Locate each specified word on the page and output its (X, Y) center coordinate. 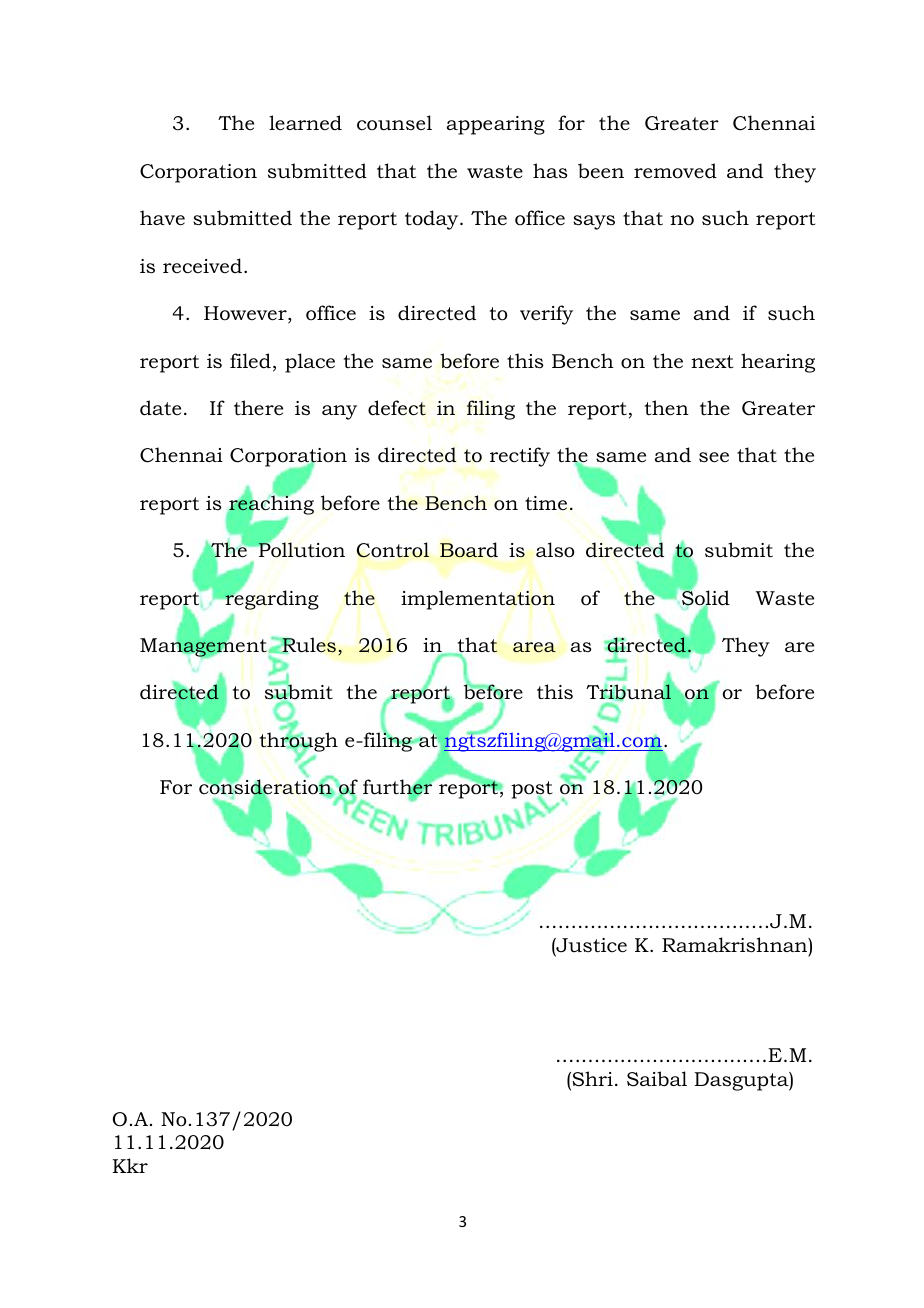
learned (305, 123)
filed (250, 361)
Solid (705, 598)
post (532, 791)
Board (469, 550)
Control (393, 550)
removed (675, 171)
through (299, 742)
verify (546, 315)
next (712, 362)
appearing (496, 125)
